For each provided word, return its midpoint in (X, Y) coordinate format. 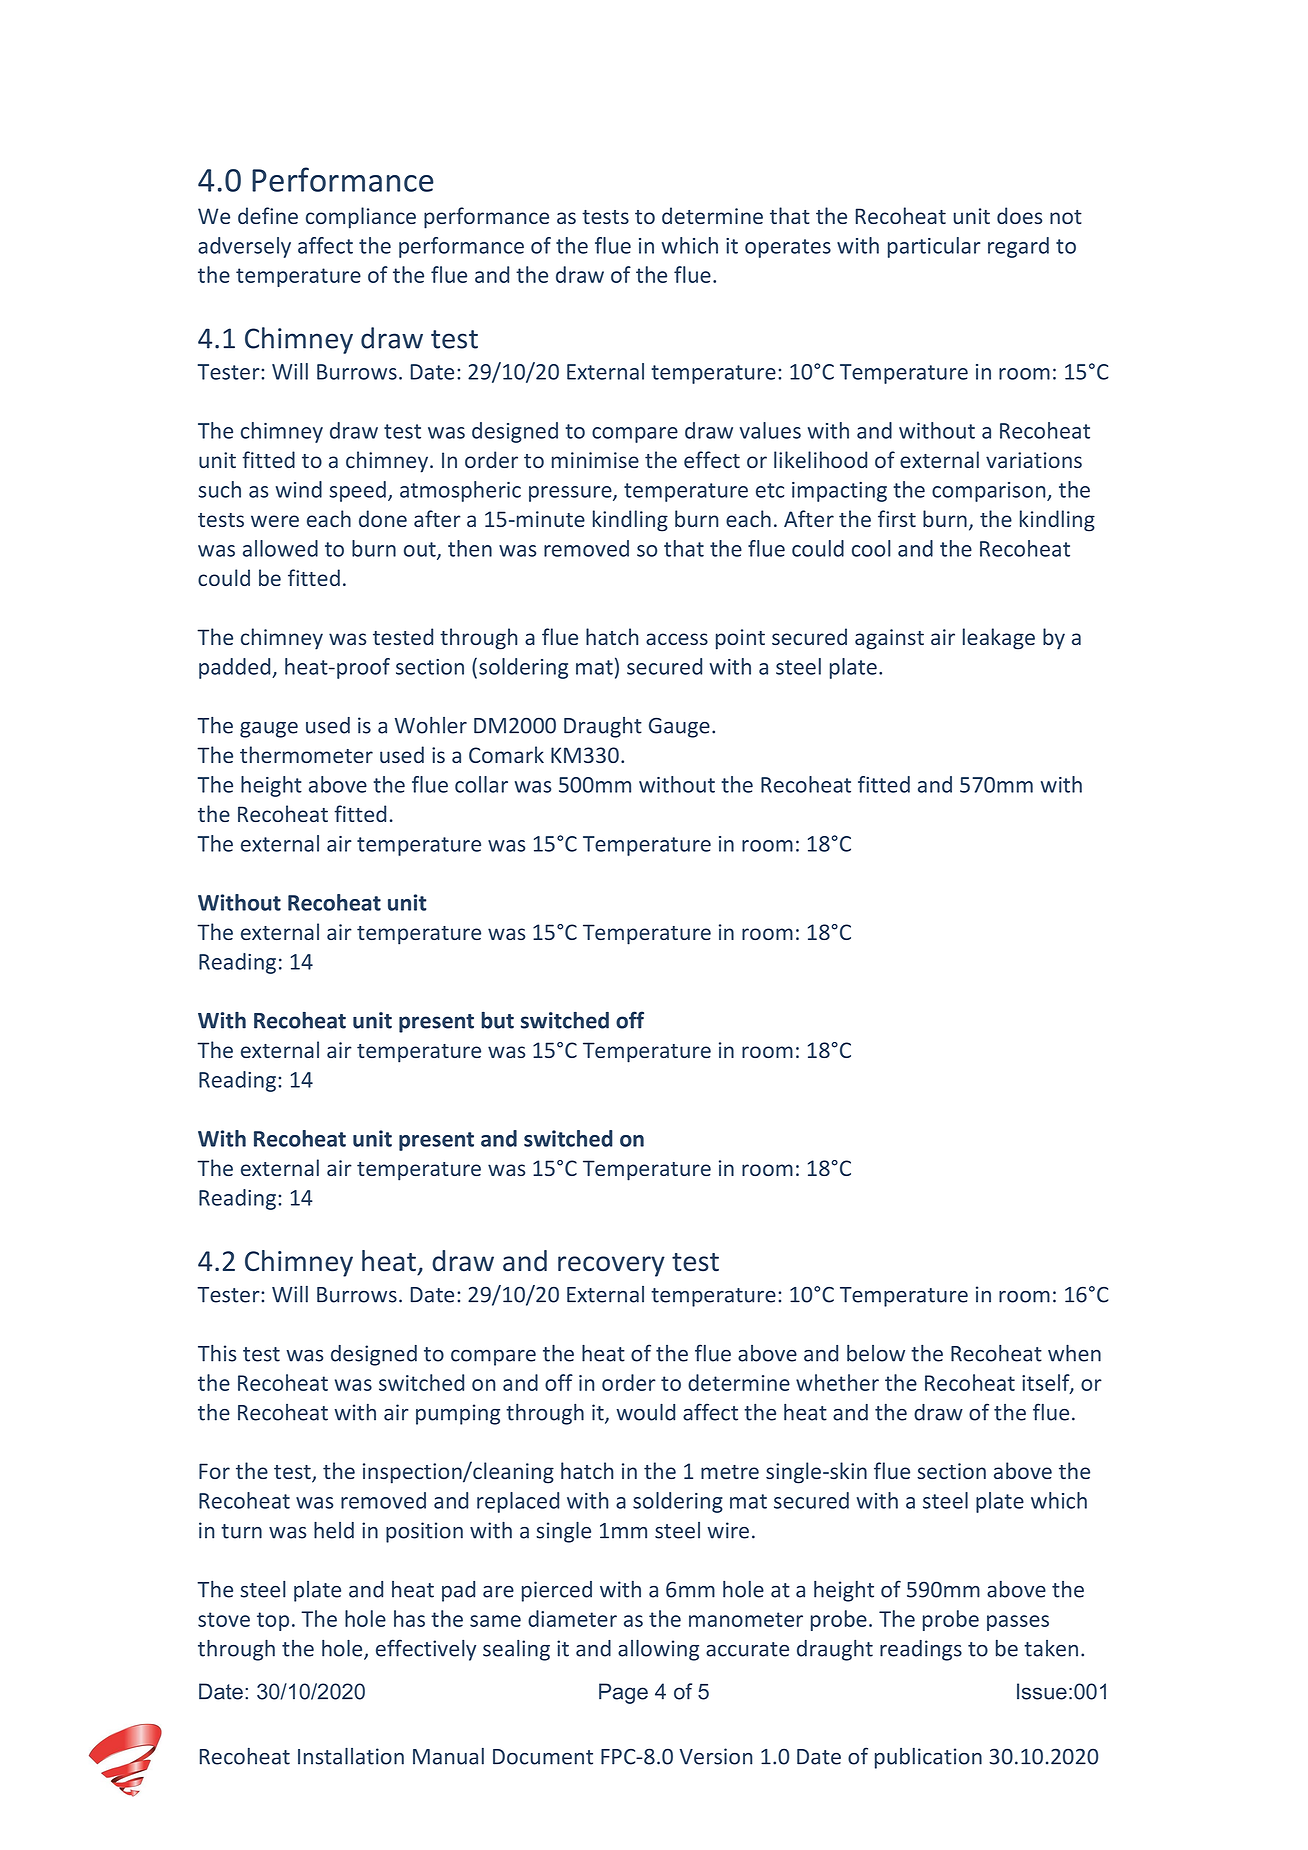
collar (481, 784)
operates (788, 248)
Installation (351, 1756)
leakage (999, 639)
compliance (361, 218)
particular (934, 247)
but (497, 1020)
